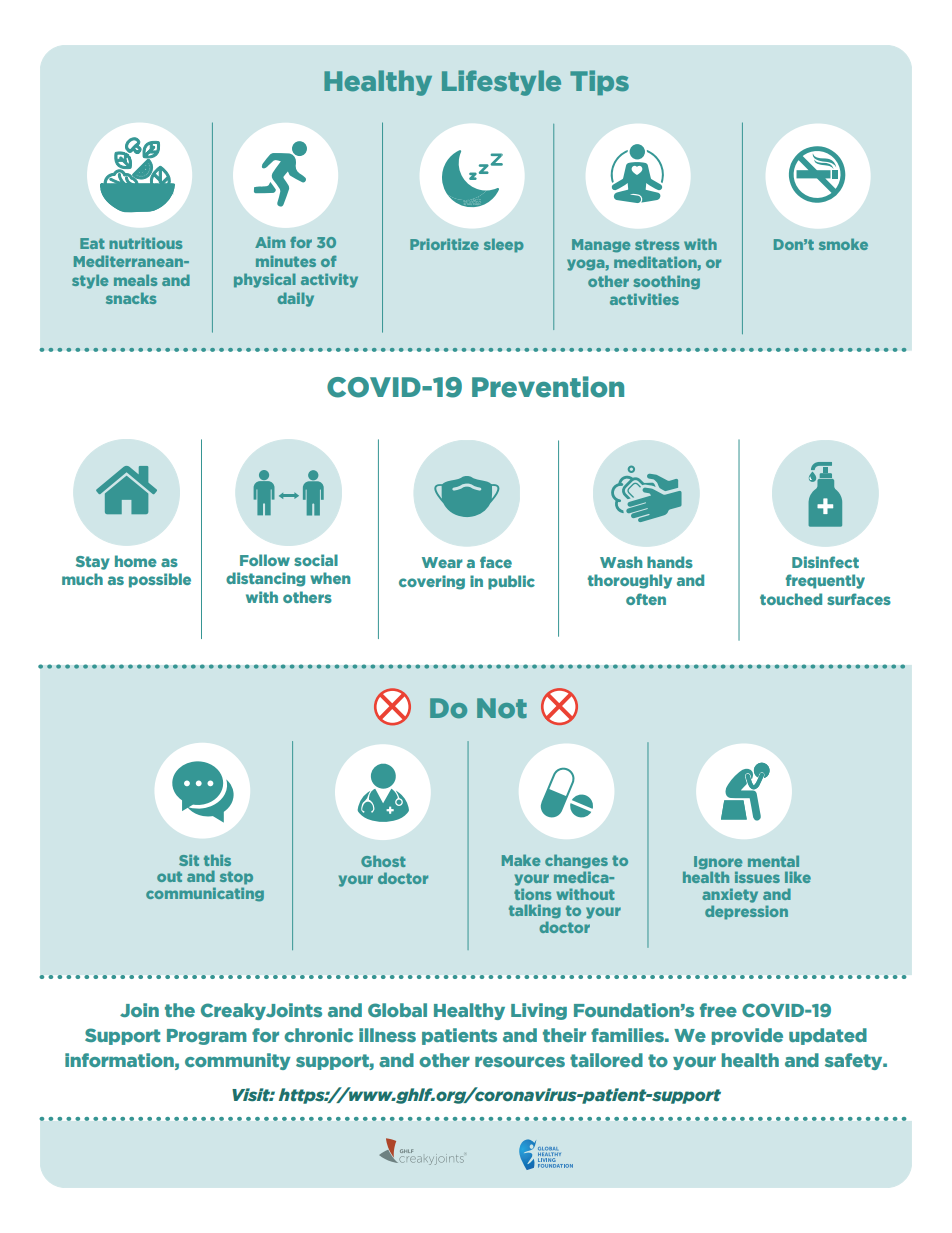  I want to click on snacks, so click(131, 298).
